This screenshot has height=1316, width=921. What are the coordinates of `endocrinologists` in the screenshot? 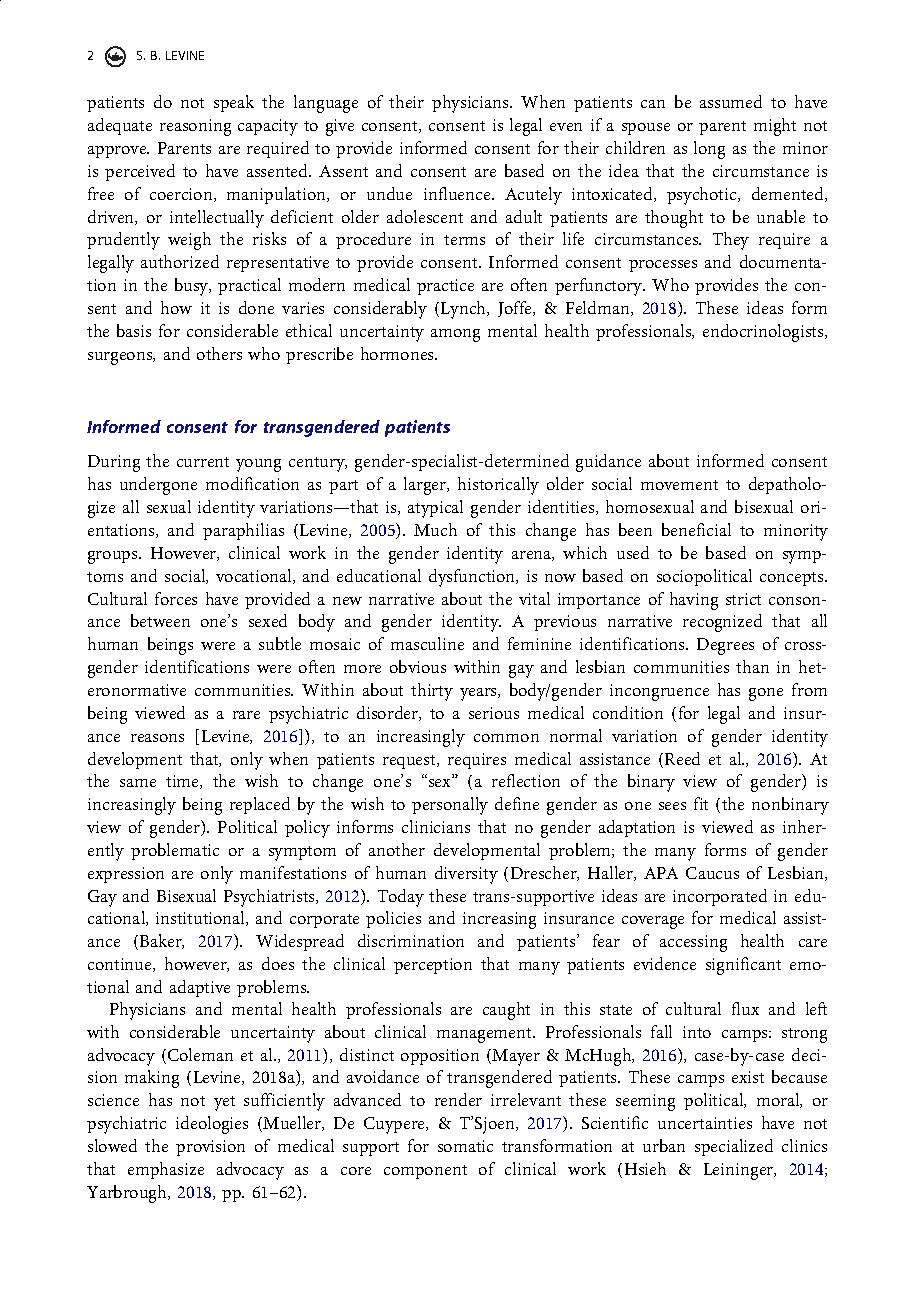 It's located at (764, 333).
